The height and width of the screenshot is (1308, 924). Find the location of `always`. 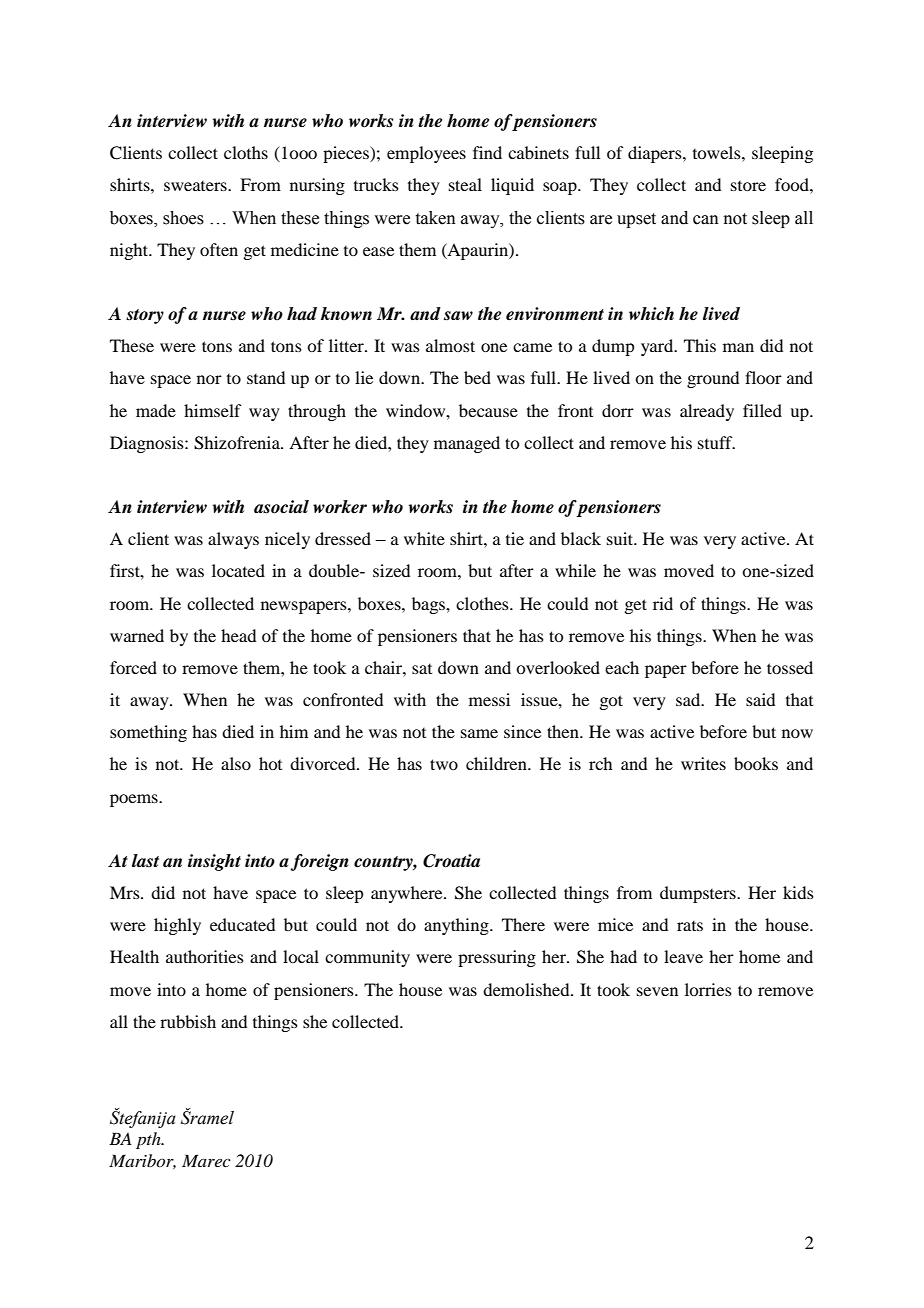

always is located at coordinates (233, 540).
